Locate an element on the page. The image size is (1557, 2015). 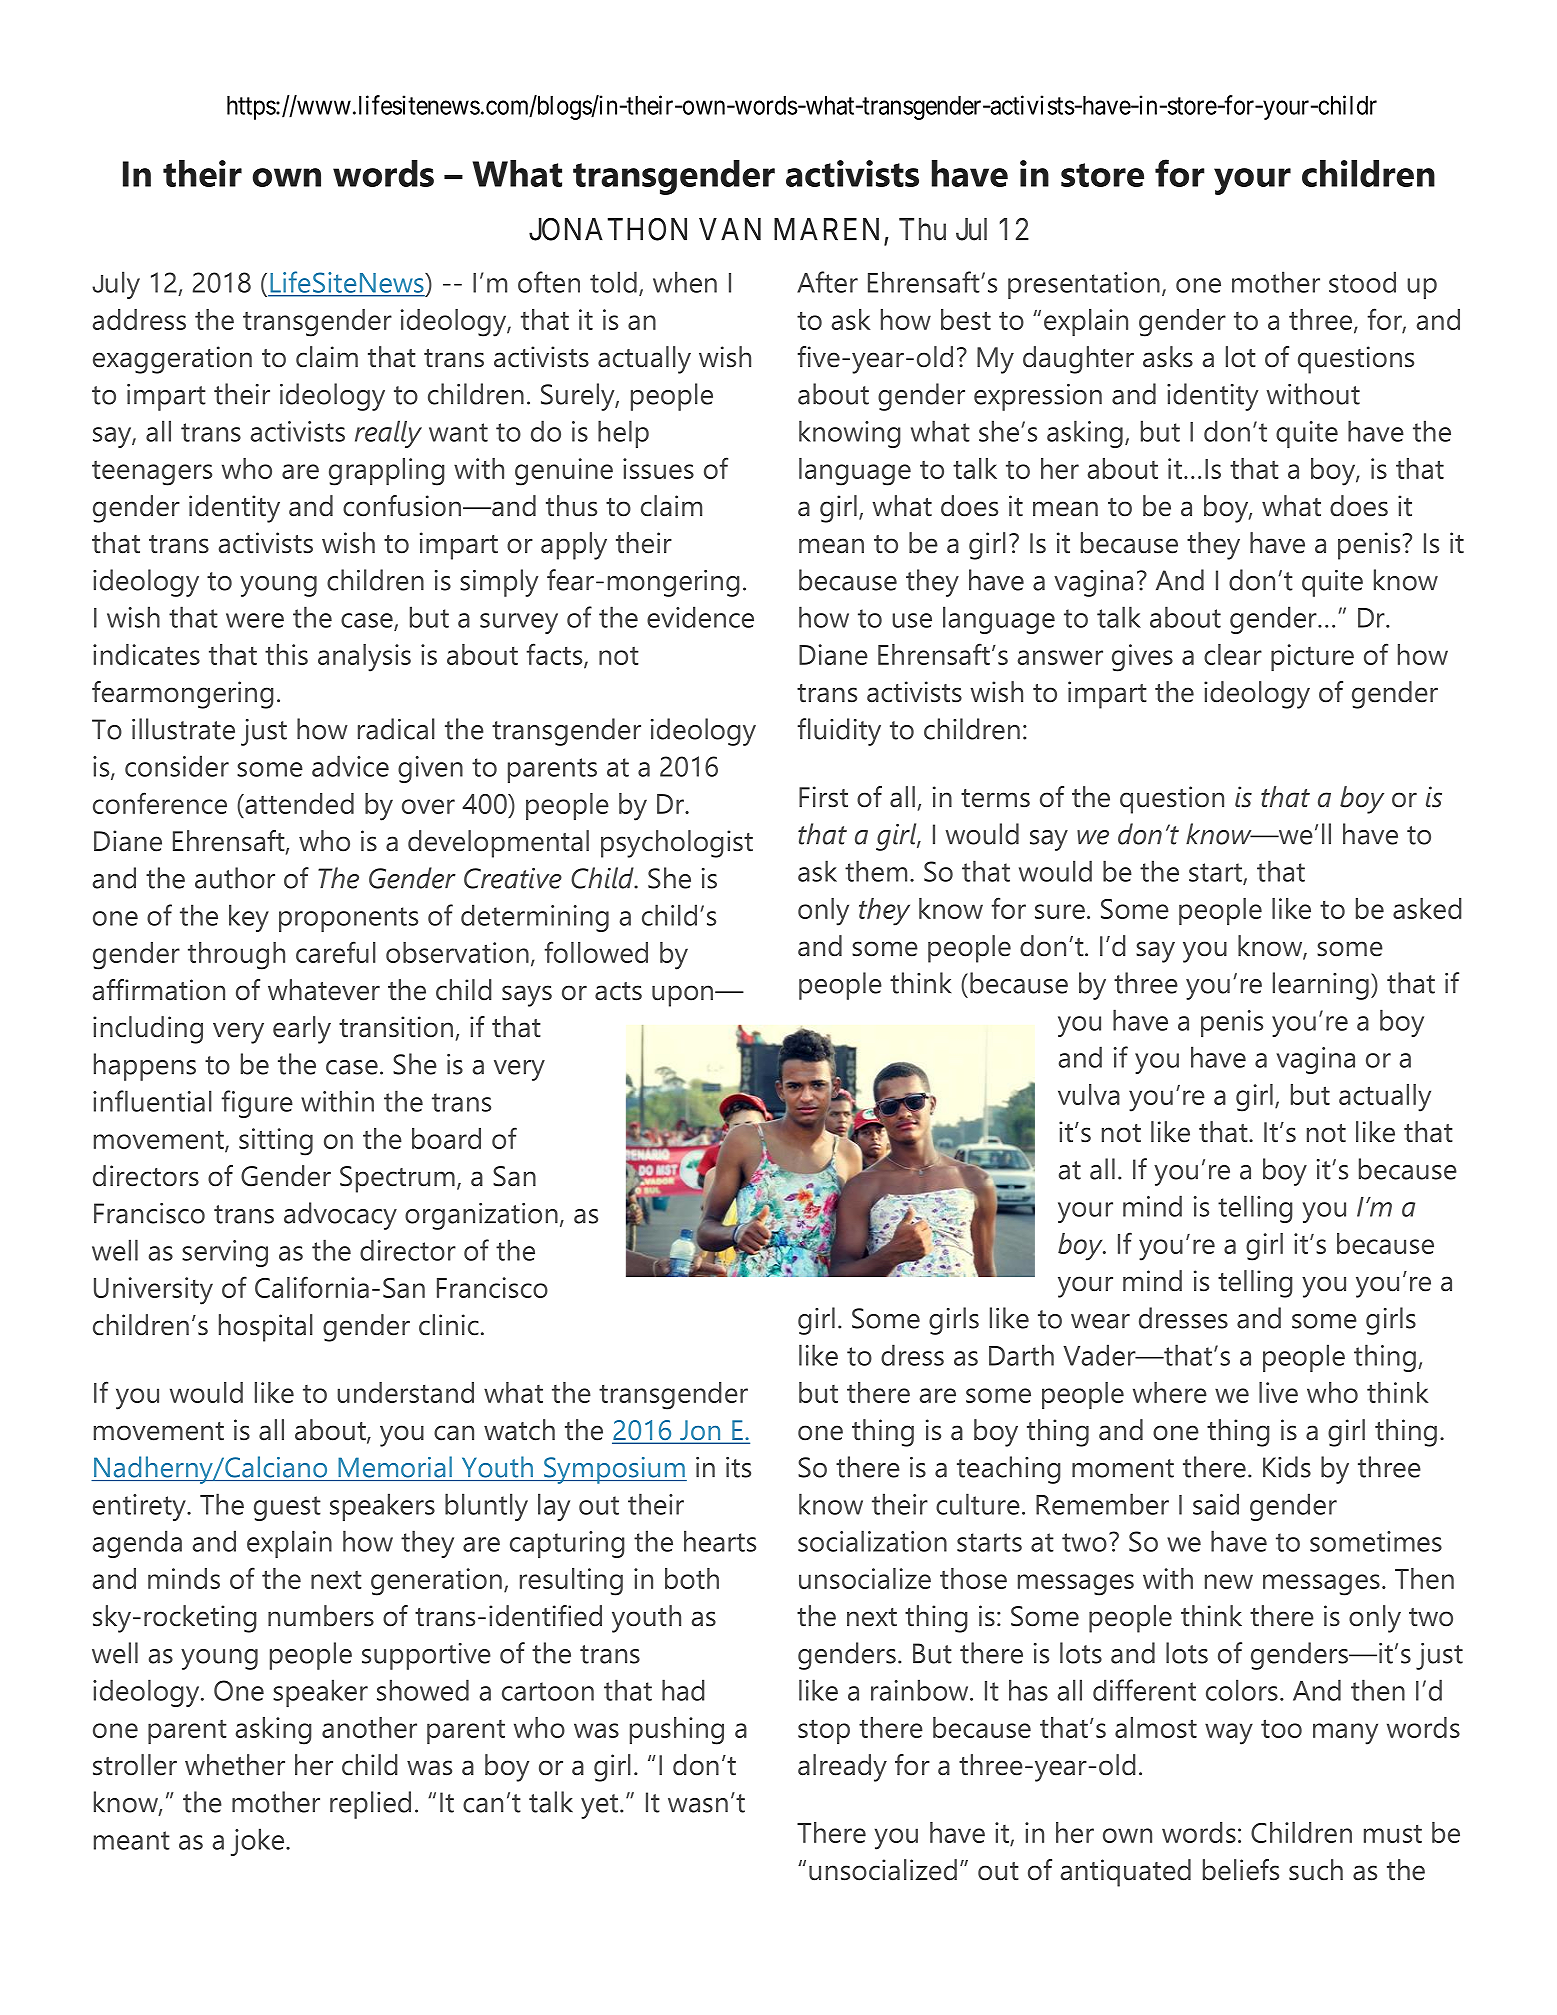
joke is located at coordinates (257, 1842).
